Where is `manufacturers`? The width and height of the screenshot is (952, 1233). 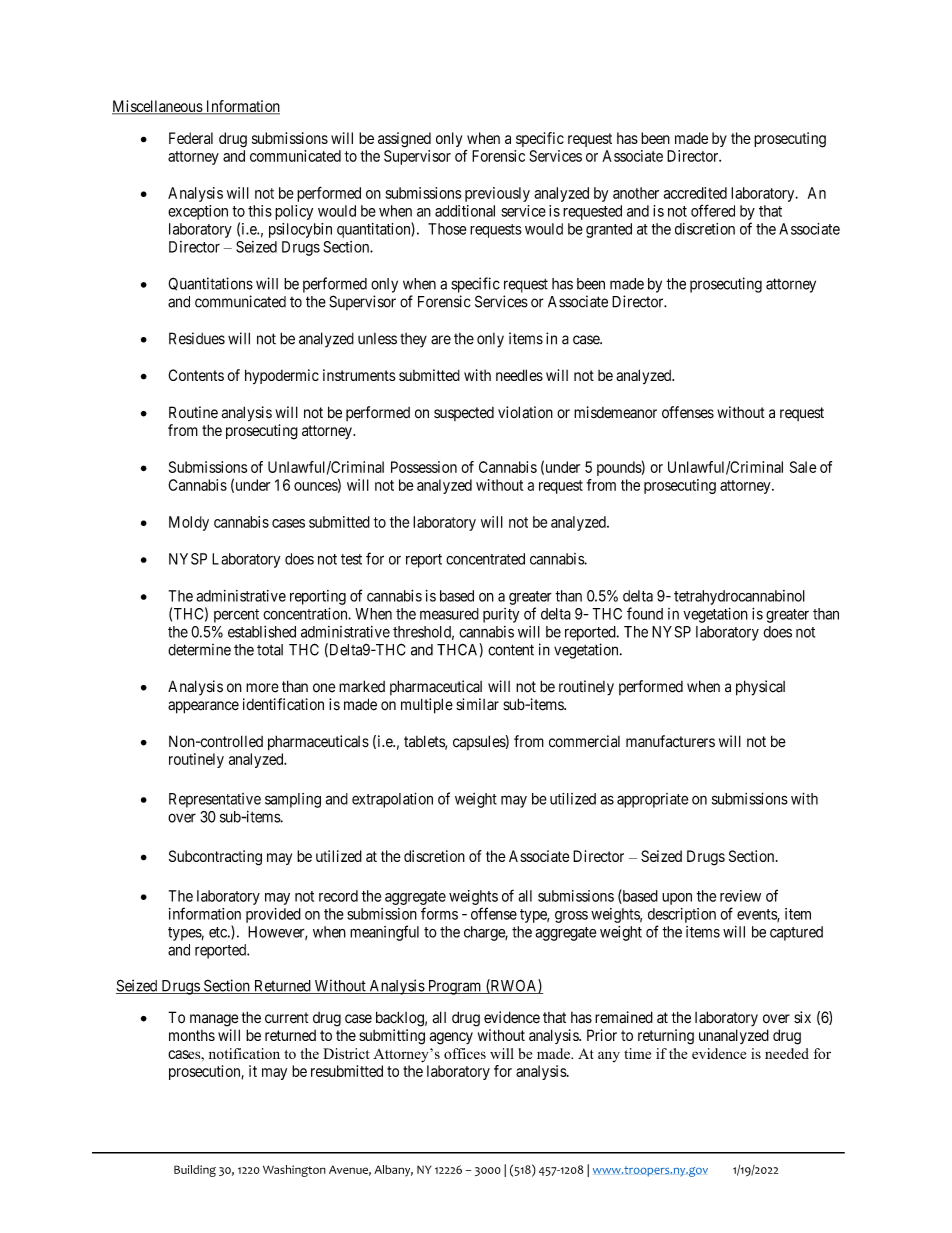 manufacturers is located at coordinates (670, 741).
